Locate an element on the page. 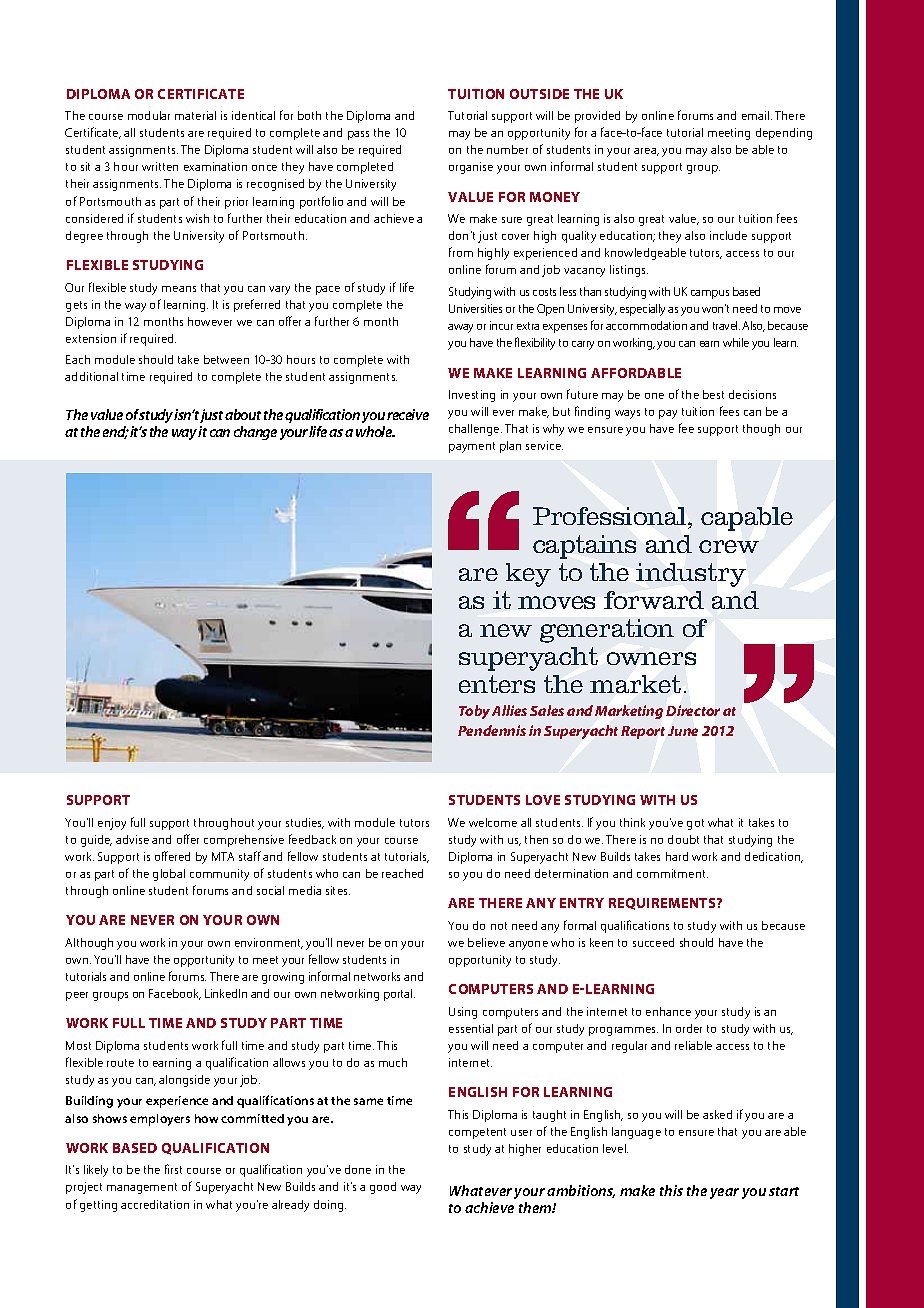 The width and height of the document is (924, 1308). enters is located at coordinates (497, 684).
